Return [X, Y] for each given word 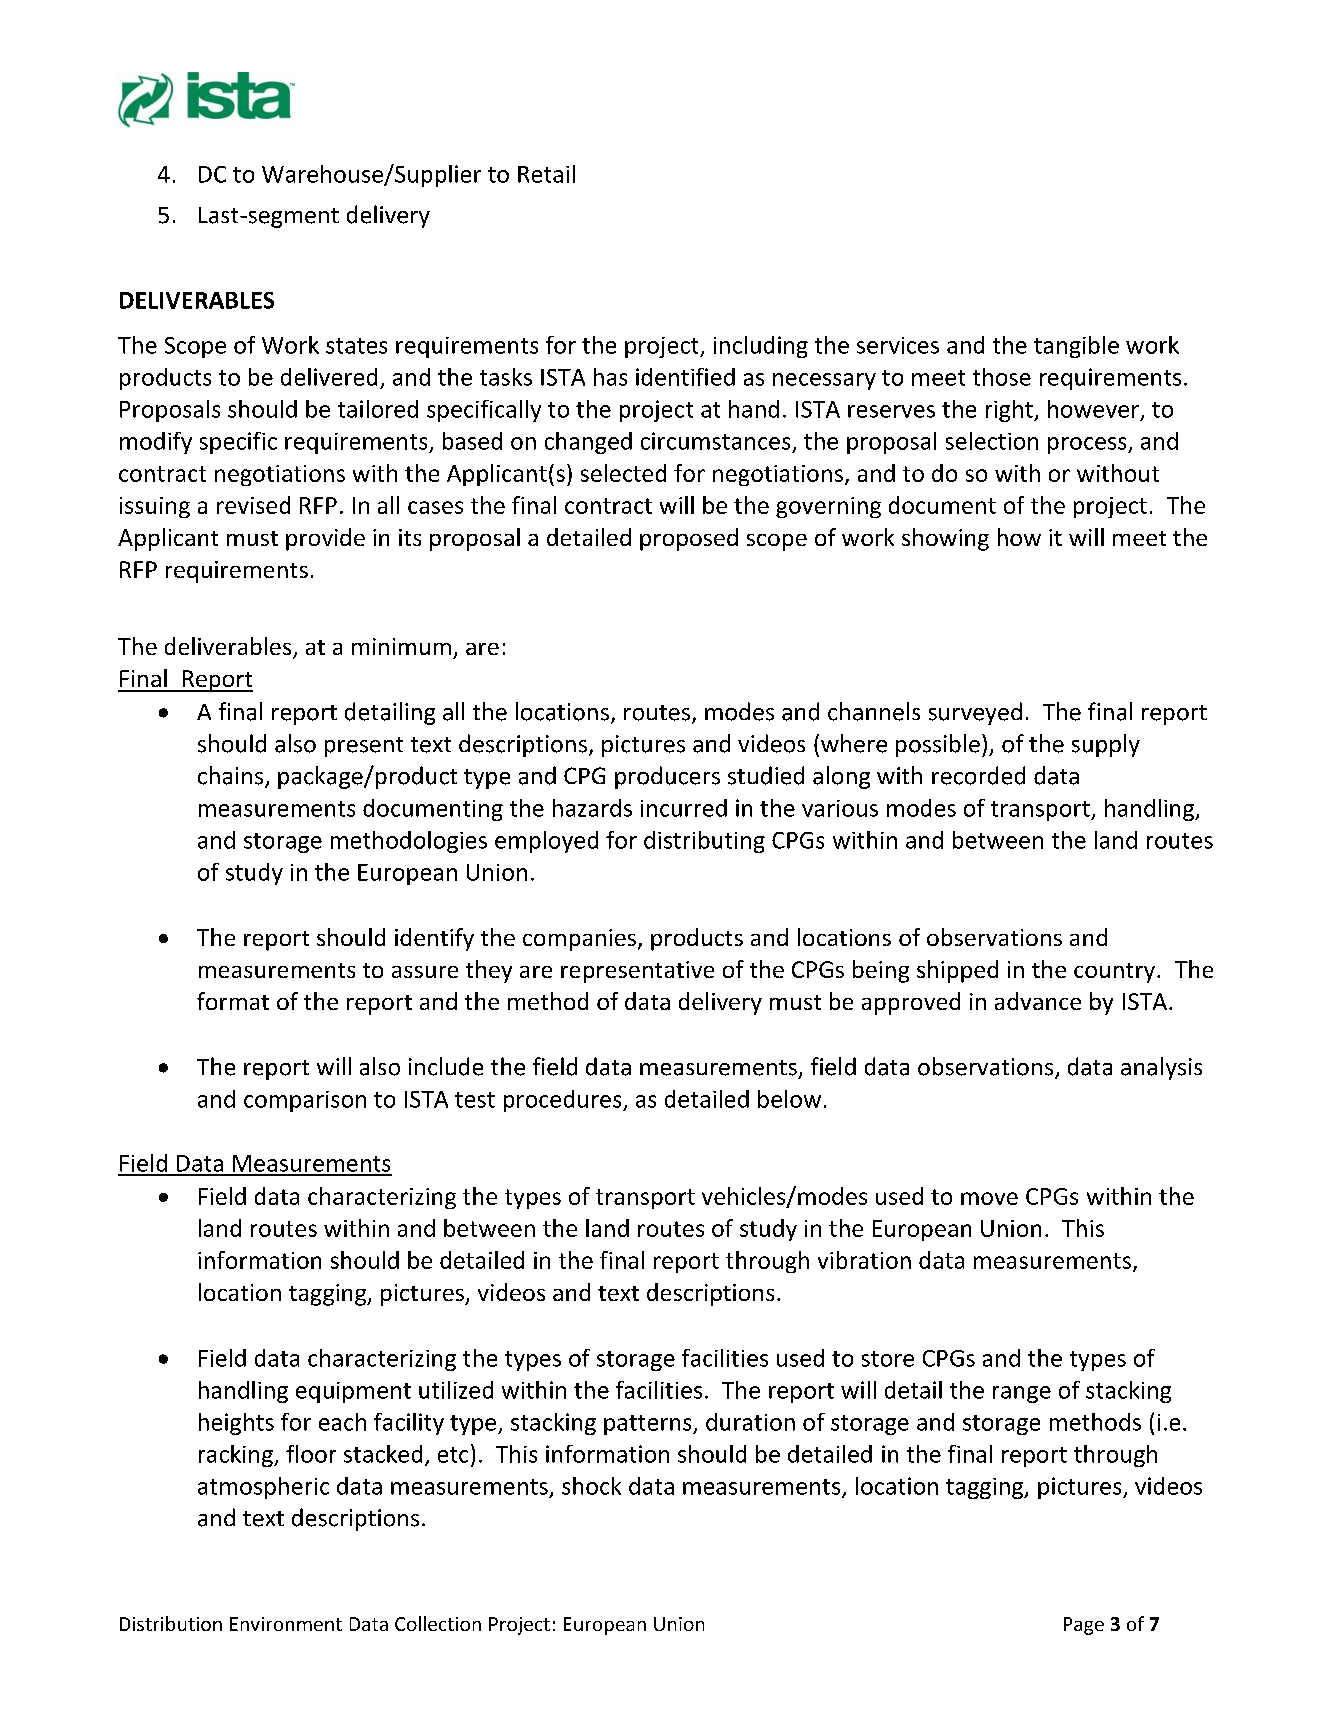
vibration [864, 1260]
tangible [1076, 347]
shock [591, 1486]
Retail [546, 174]
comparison [305, 1101]
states [356, 346]
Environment [286, 1624]
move [989, 1198]
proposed [689, 539]
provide [325, 539]
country [1114, 973]
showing [945, 539]
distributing [704, 842]
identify [434, 939]
